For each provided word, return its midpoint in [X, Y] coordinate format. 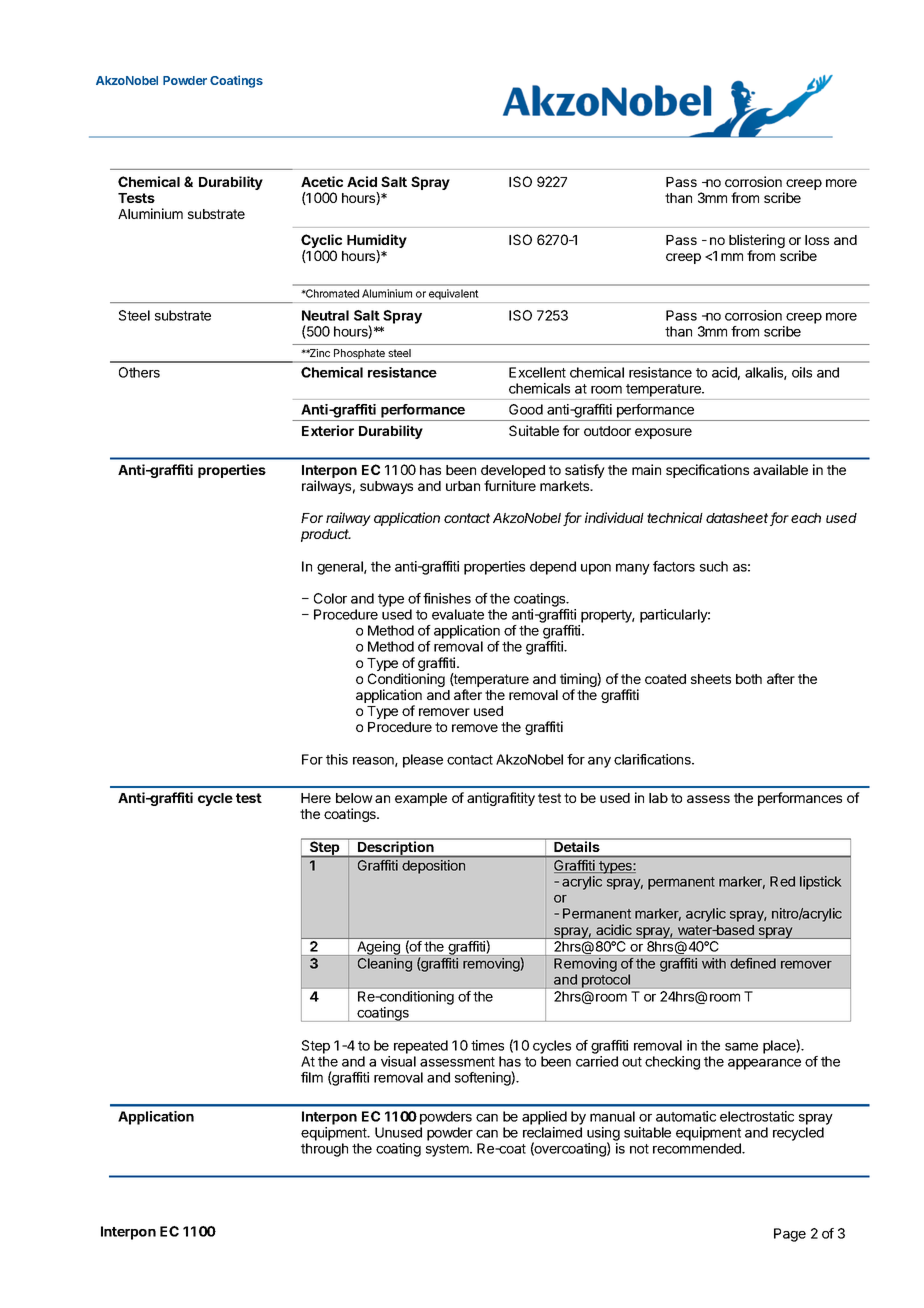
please [423, 761]
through [324, 1150]
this [337, 759]
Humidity [377, 242]
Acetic [322, 181]
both [749, 679]
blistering [757, 242]
